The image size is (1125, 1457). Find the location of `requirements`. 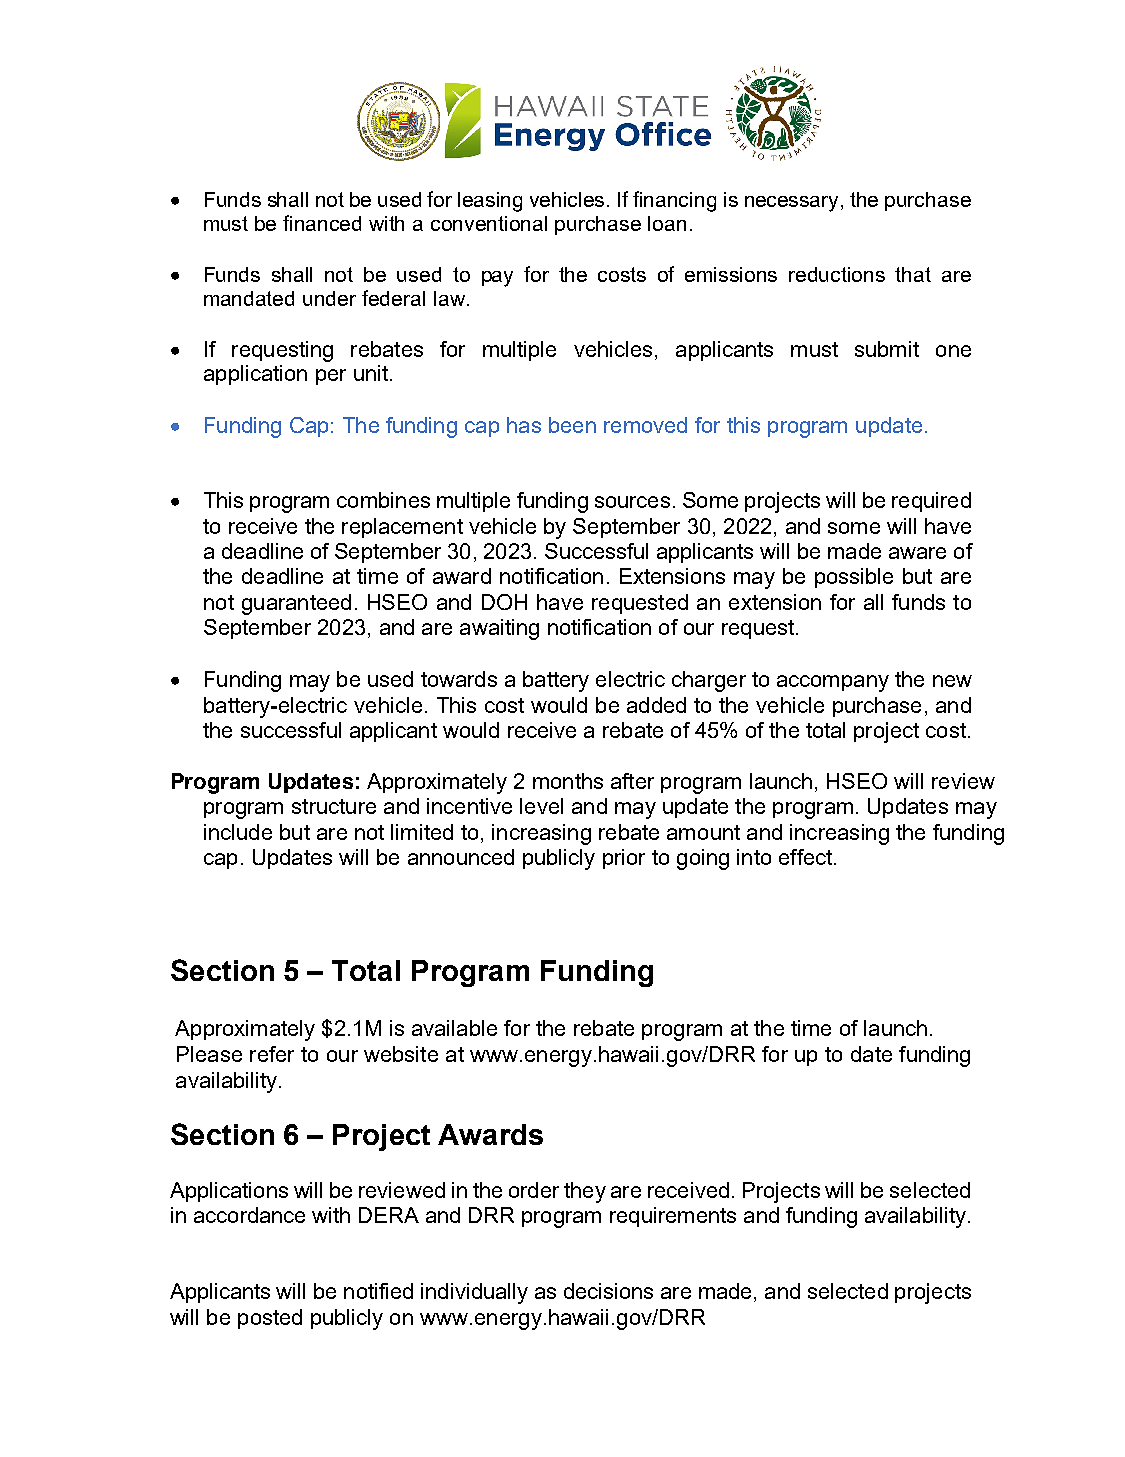

requirements is located at coordinates (673, 1217).
